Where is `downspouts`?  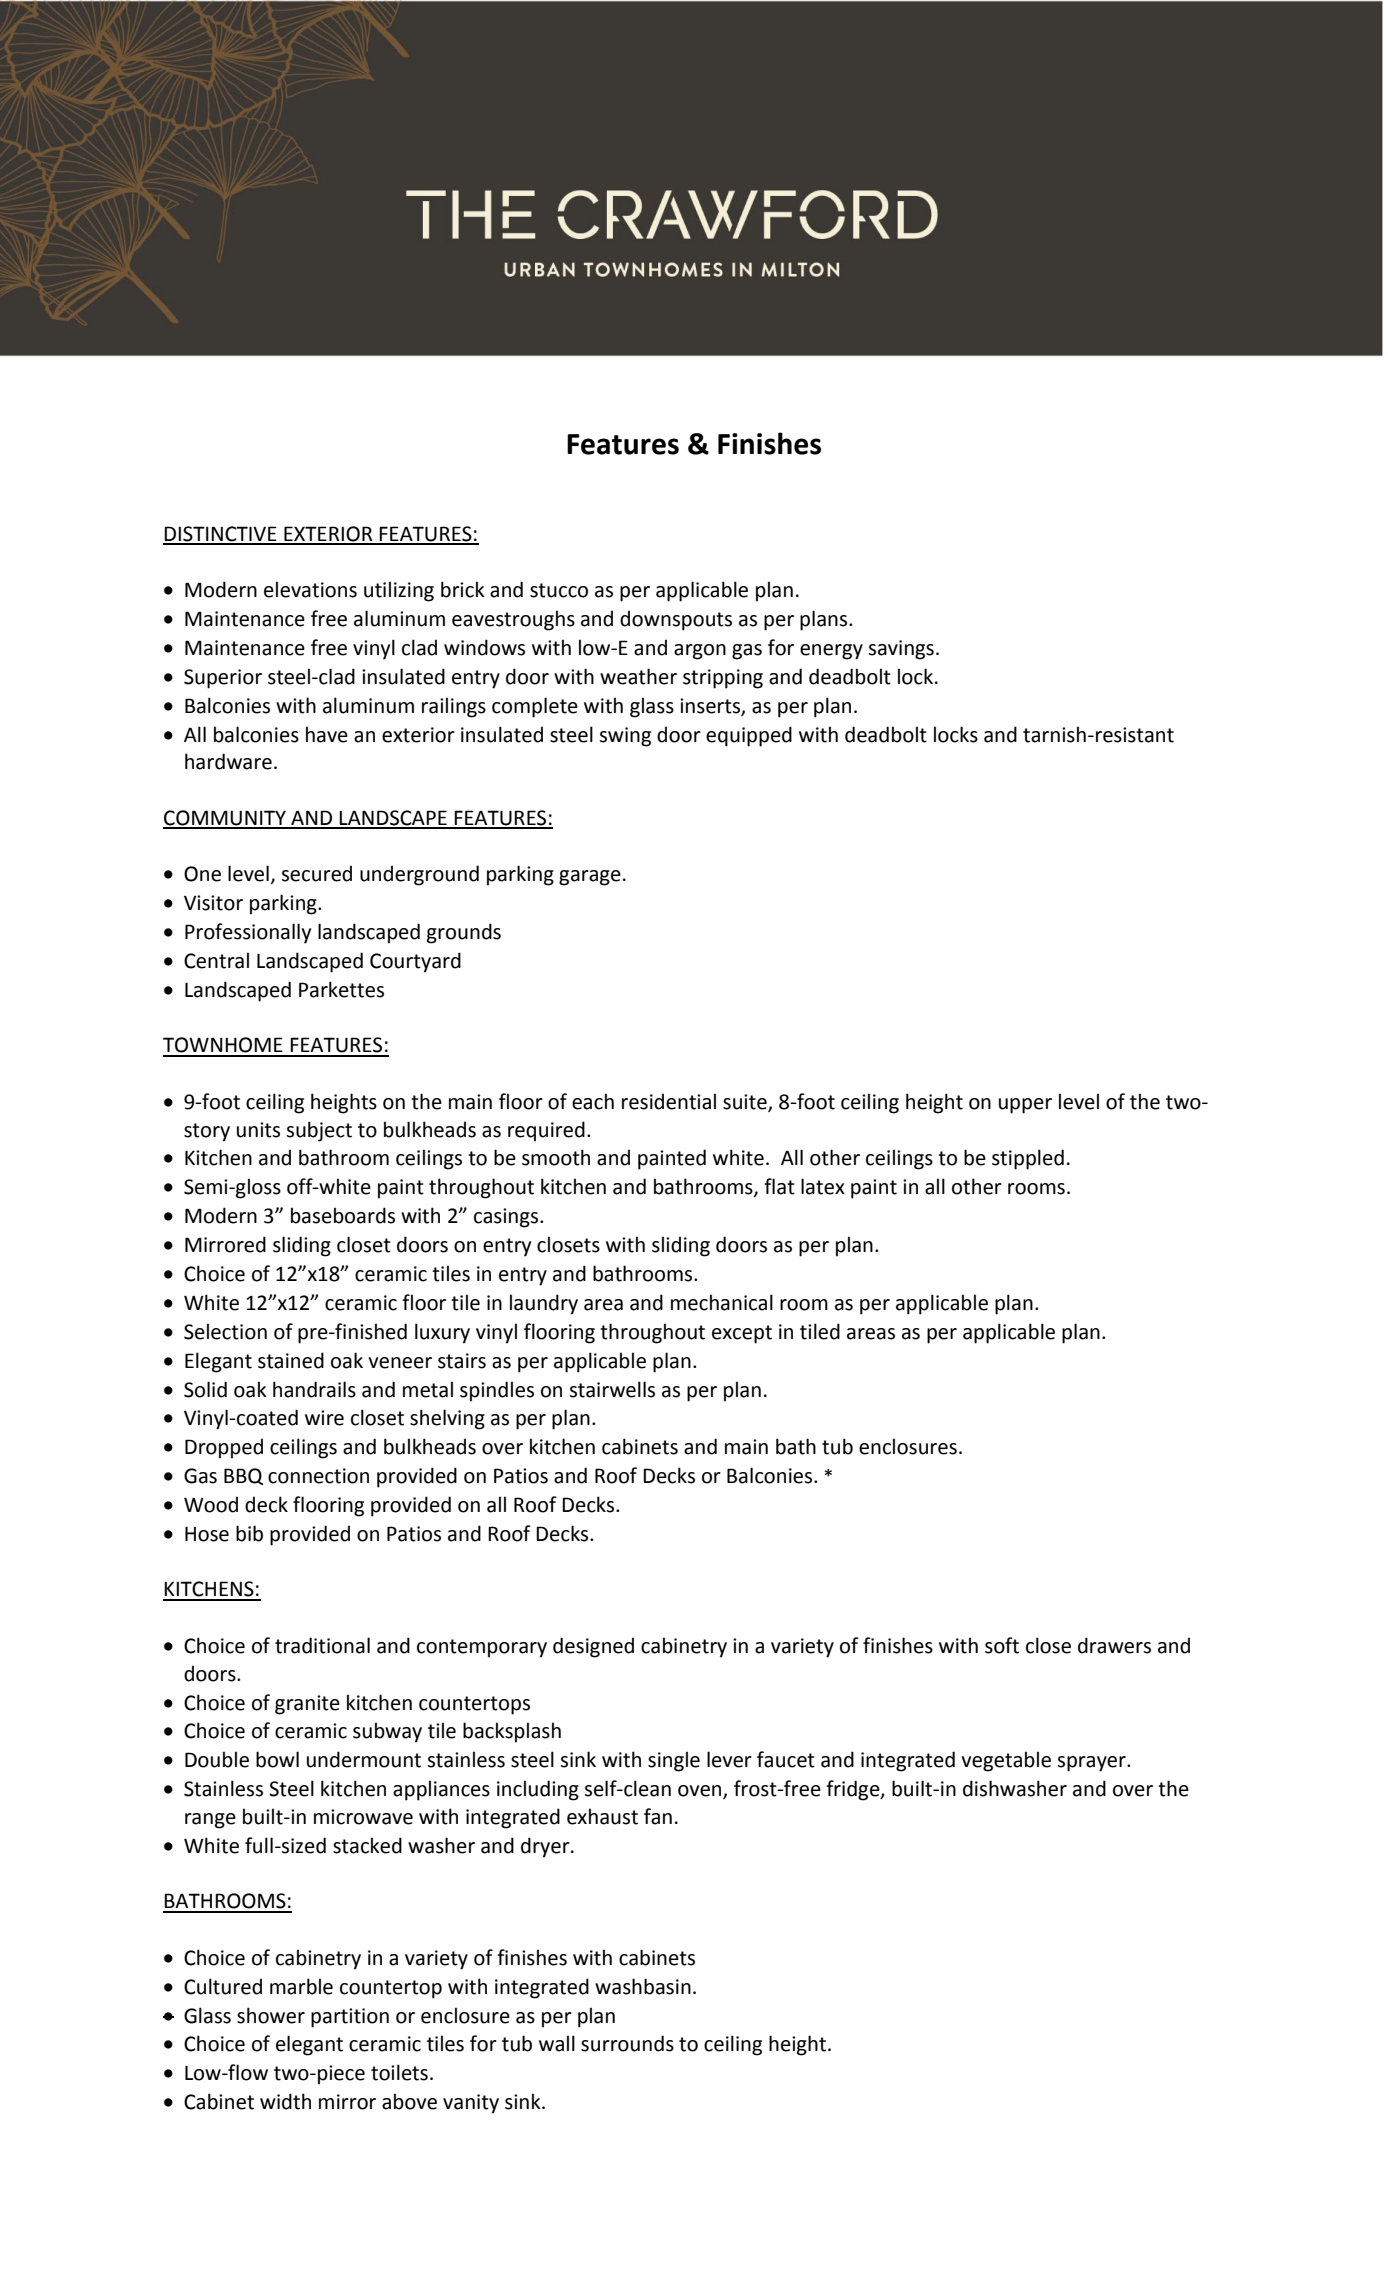 downspouts is located at coordinates (676, 620).
